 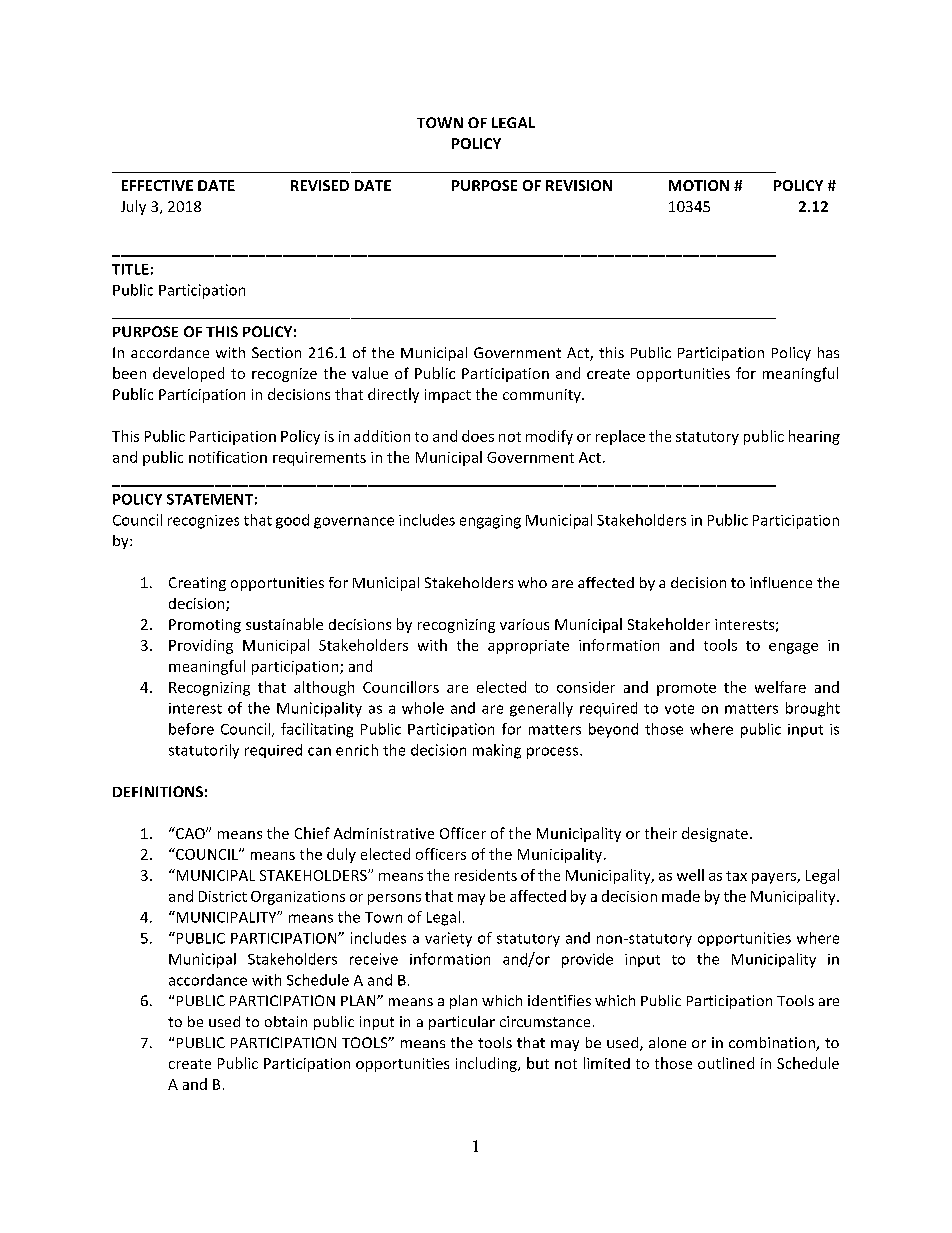 I want to click on MOTION, so click(x=699, y=185).
